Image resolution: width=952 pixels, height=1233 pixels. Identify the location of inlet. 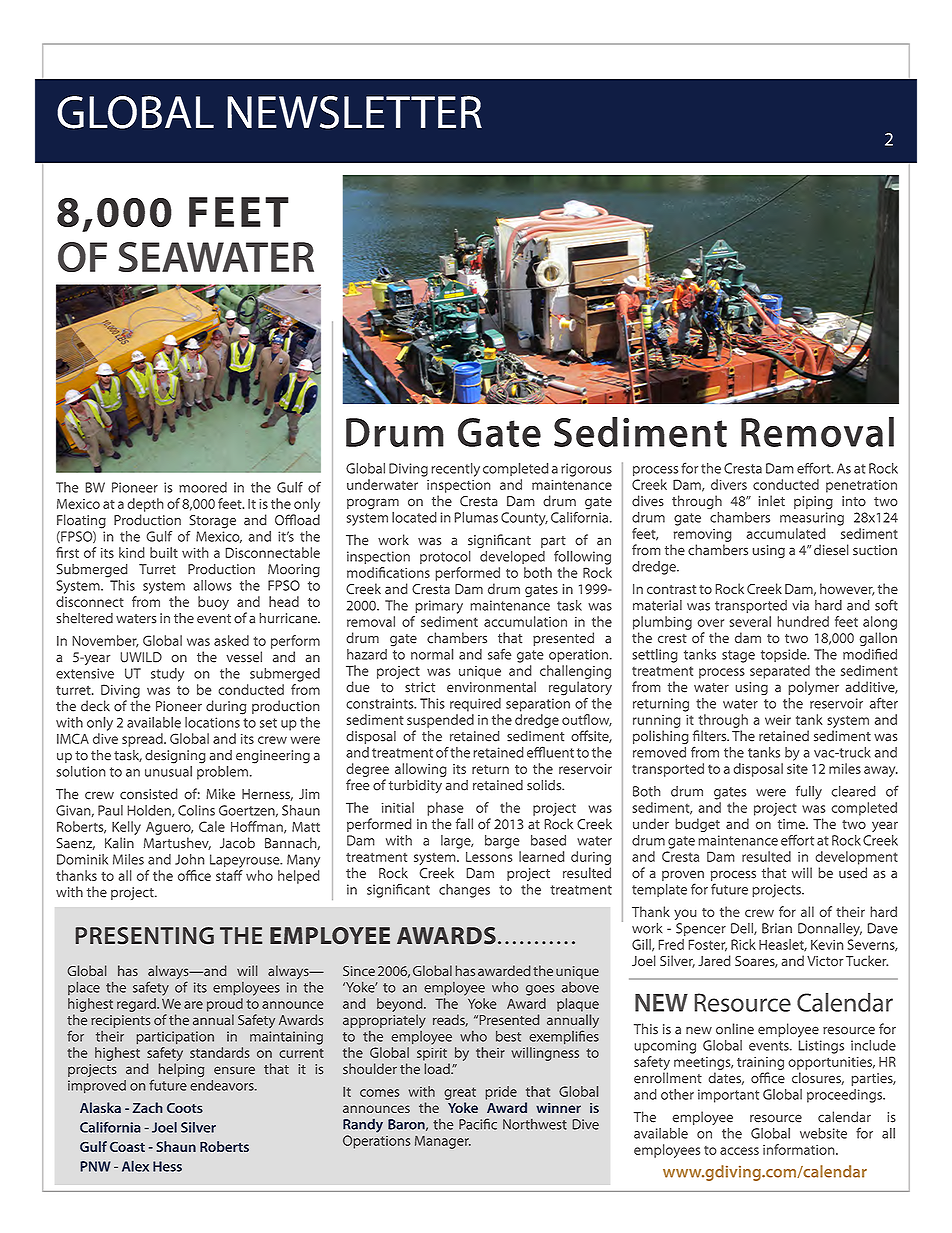
(772, 501).
